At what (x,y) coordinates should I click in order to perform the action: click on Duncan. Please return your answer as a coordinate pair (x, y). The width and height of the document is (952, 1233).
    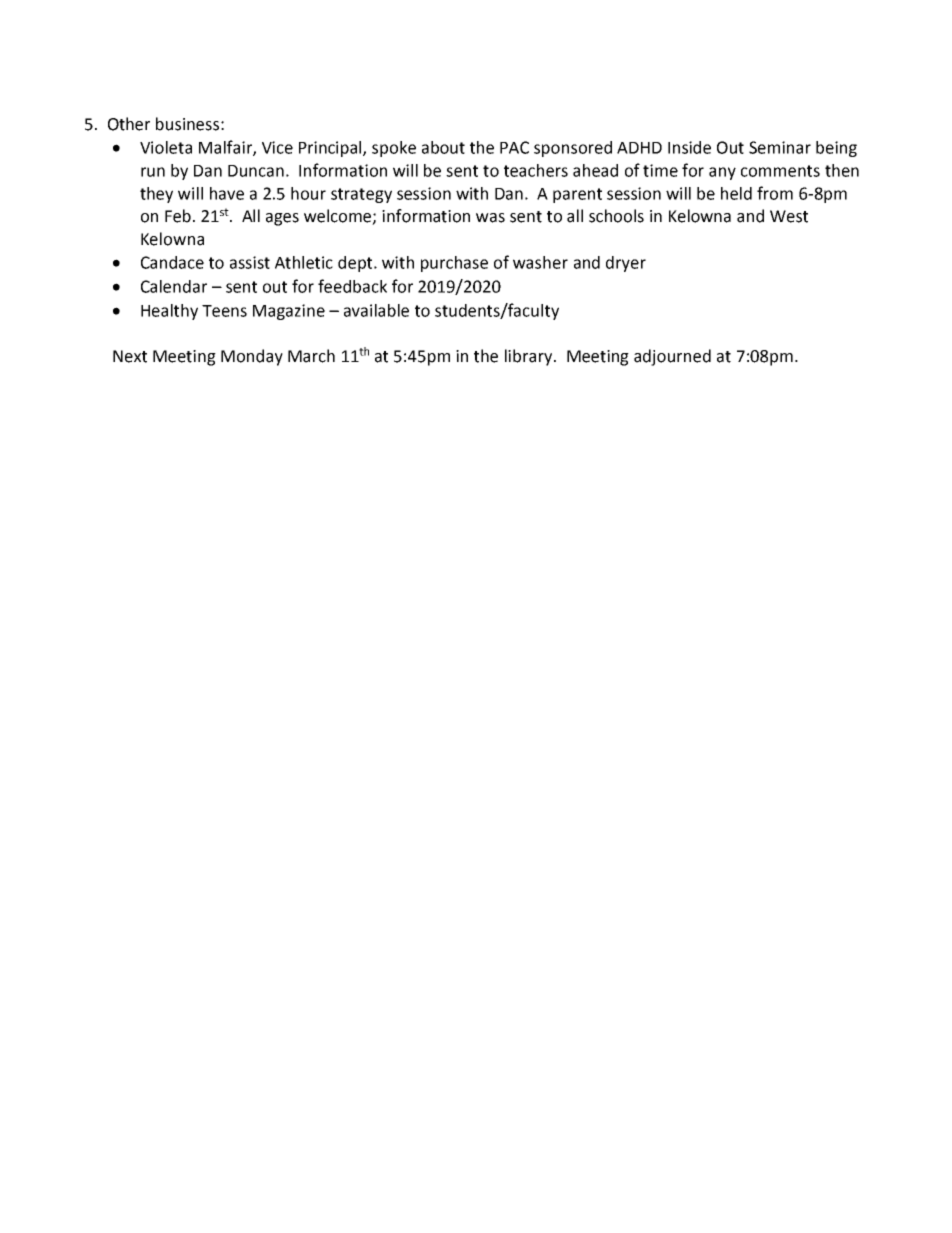
    Looking at the image, I should click on (256, 171).
